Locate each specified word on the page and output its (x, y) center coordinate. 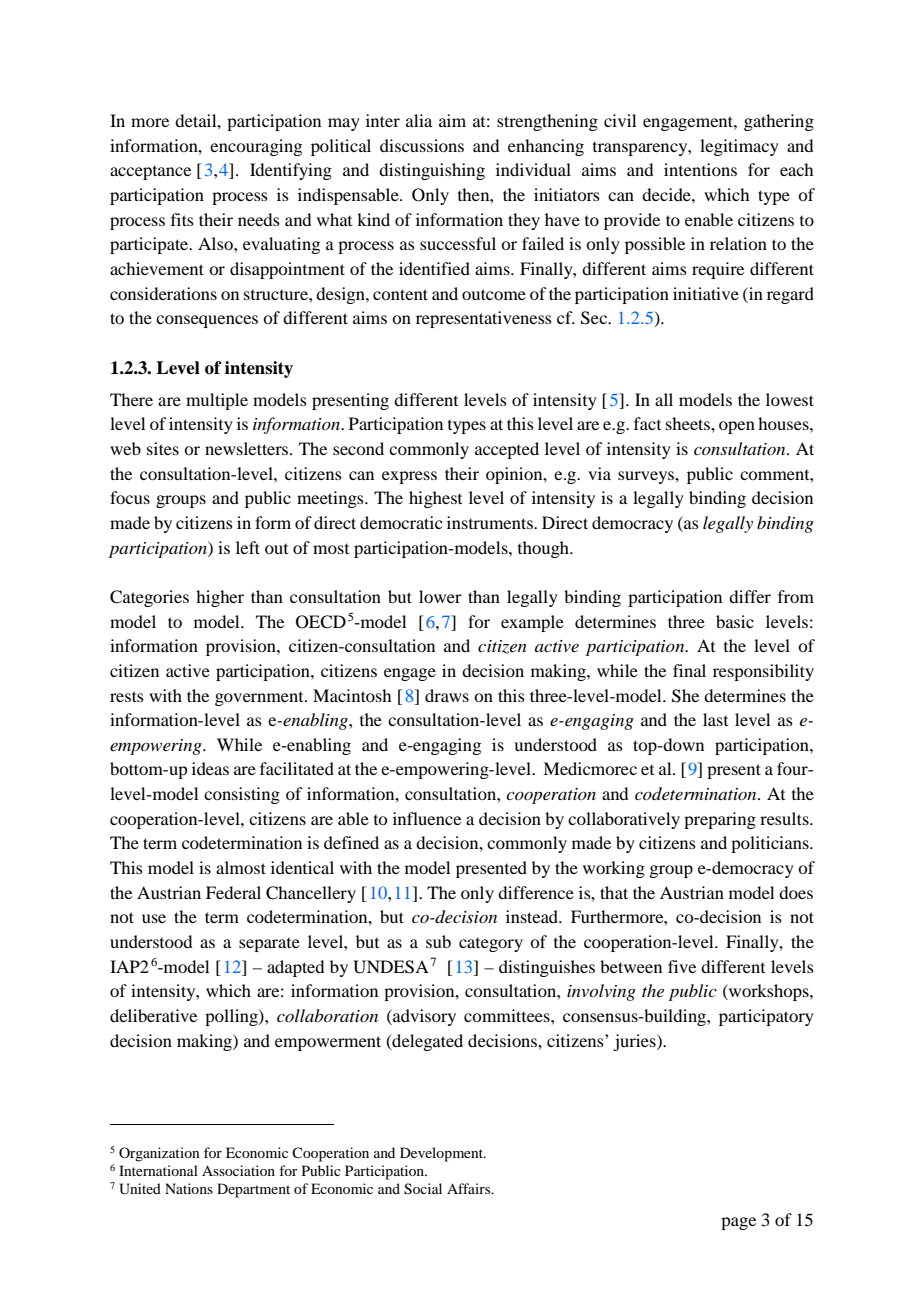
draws (447, 695)
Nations (189, 1188)
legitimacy (739, 147)
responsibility (763, 672)
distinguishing (432, 171)
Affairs (470, 1188)
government (260, 699)
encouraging (256, 147)
